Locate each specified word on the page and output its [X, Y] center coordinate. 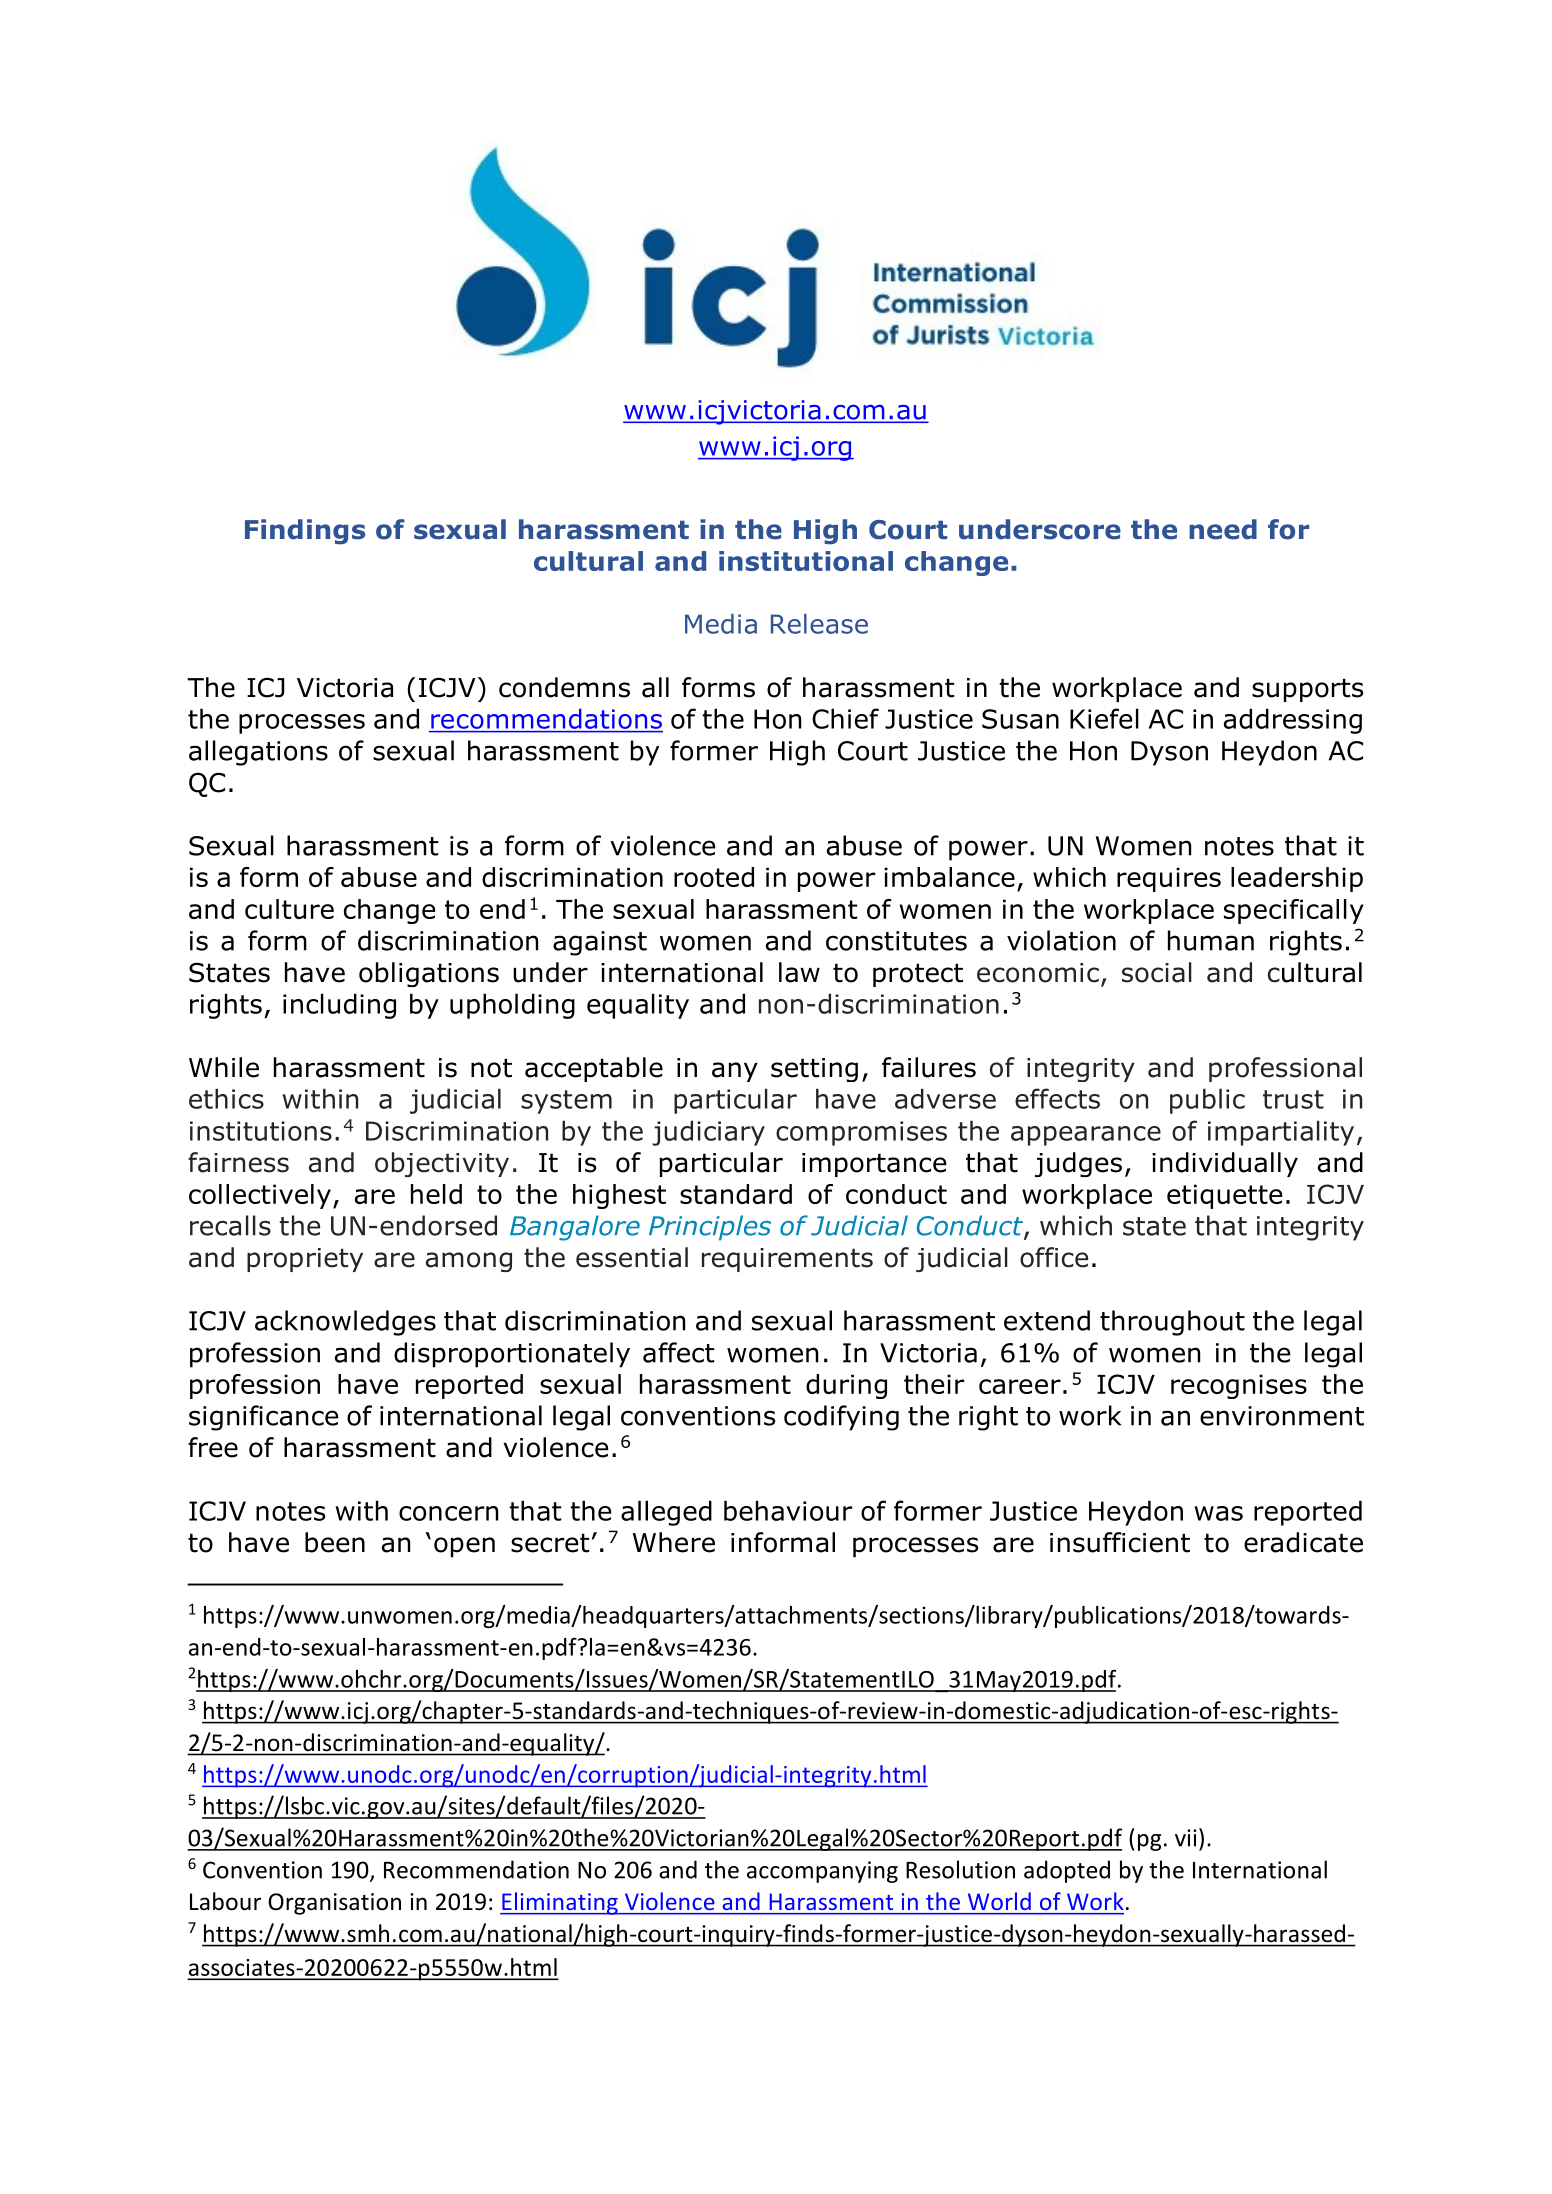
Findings [305, 532]
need [1223, 529]
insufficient [1120, 1542]
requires [1169, 879]
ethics [226, 1099]
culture [289, 909]
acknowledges [345, 1323]
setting [814, 1070]
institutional [806, 561]
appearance [1086, 1136]
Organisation [334, 1904]
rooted [714, 877]
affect [679, 1352]
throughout [1172, 1323]
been [335, 1542]
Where [674, 1542]
